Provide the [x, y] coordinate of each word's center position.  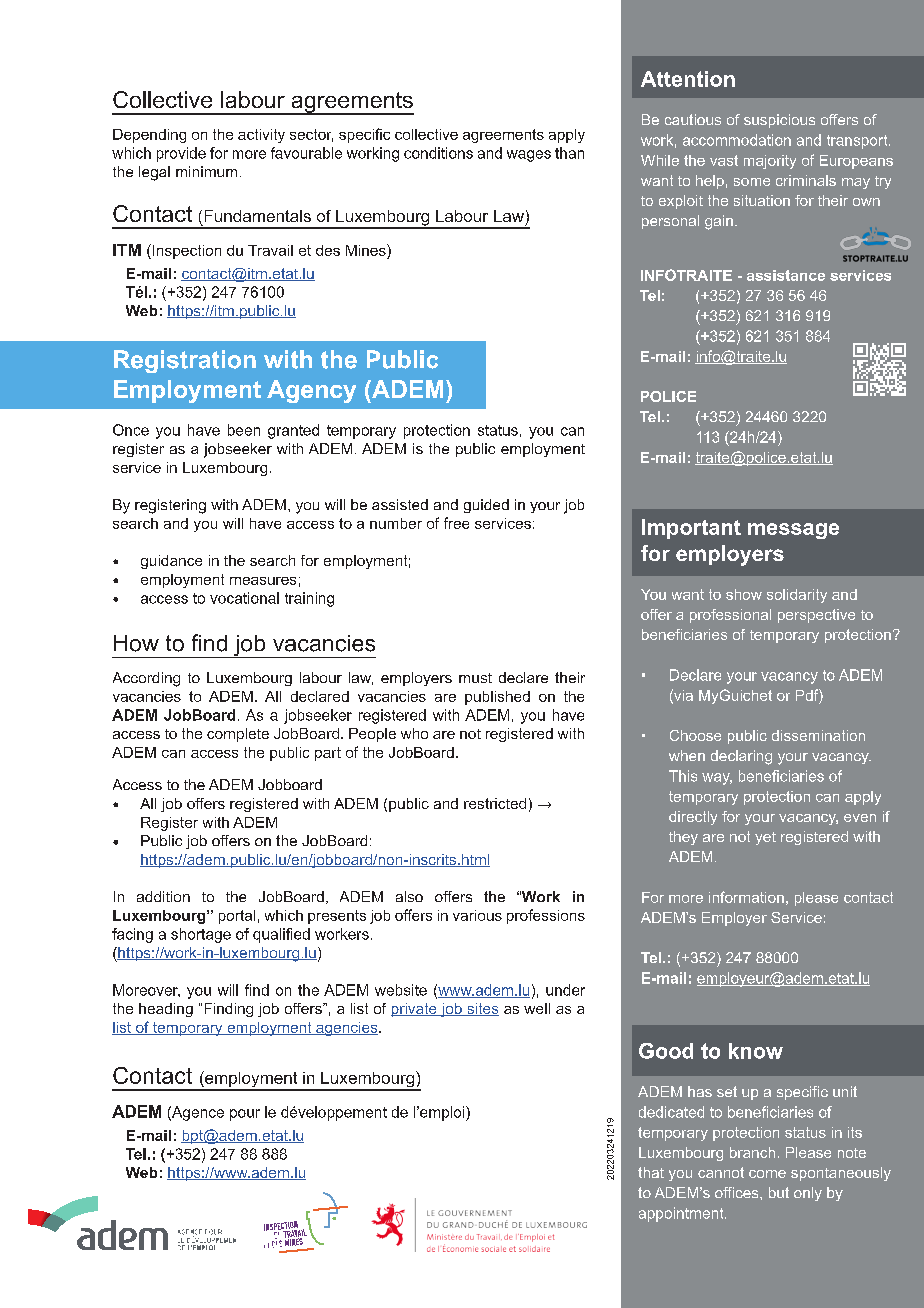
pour [245, 1115]
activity [261, 136]
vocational [244, 598]
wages [529, 156]
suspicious [779, 121]
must [475, 678]
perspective [816, 616]
